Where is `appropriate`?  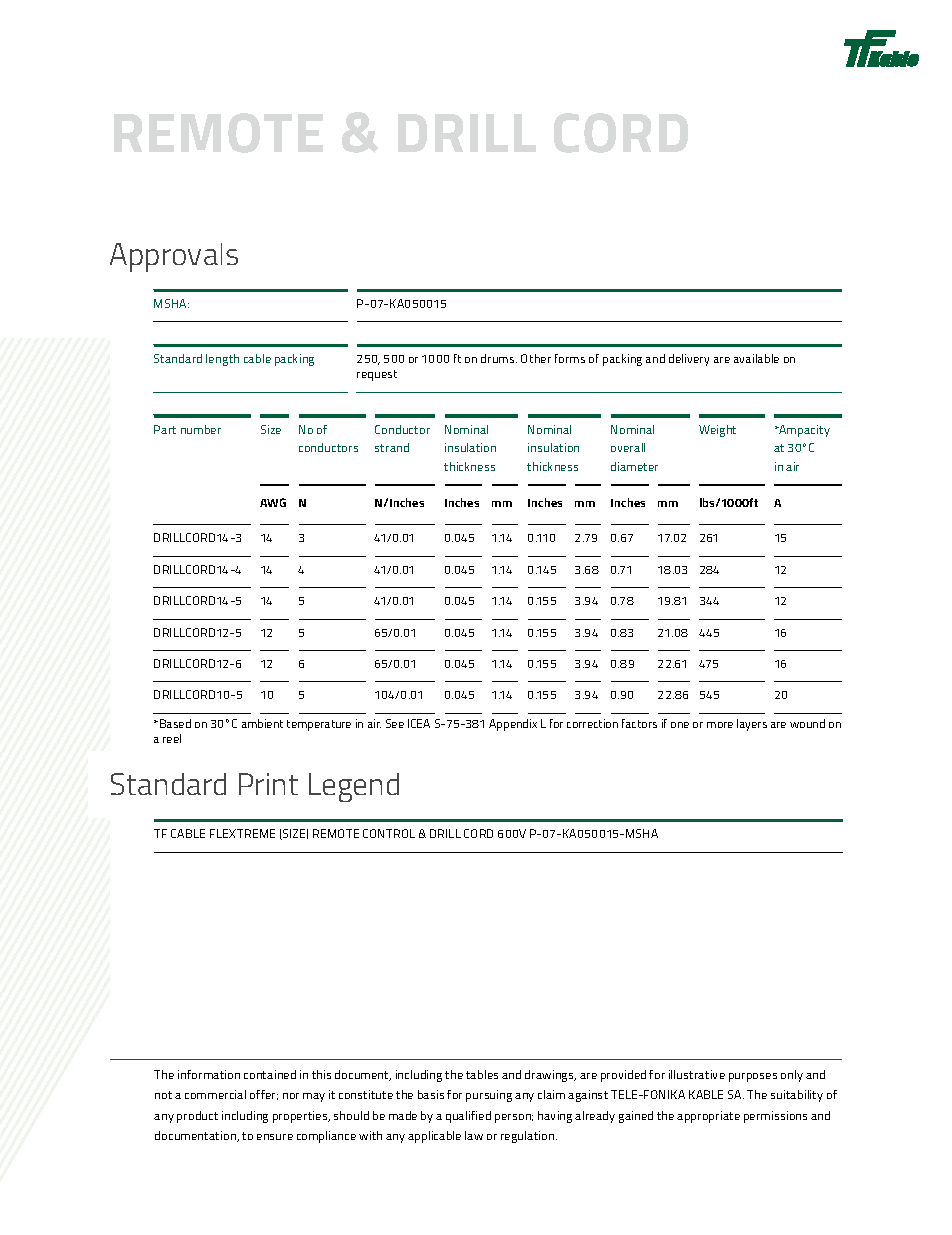 appropriate is located at coordinates (708, 1117).
